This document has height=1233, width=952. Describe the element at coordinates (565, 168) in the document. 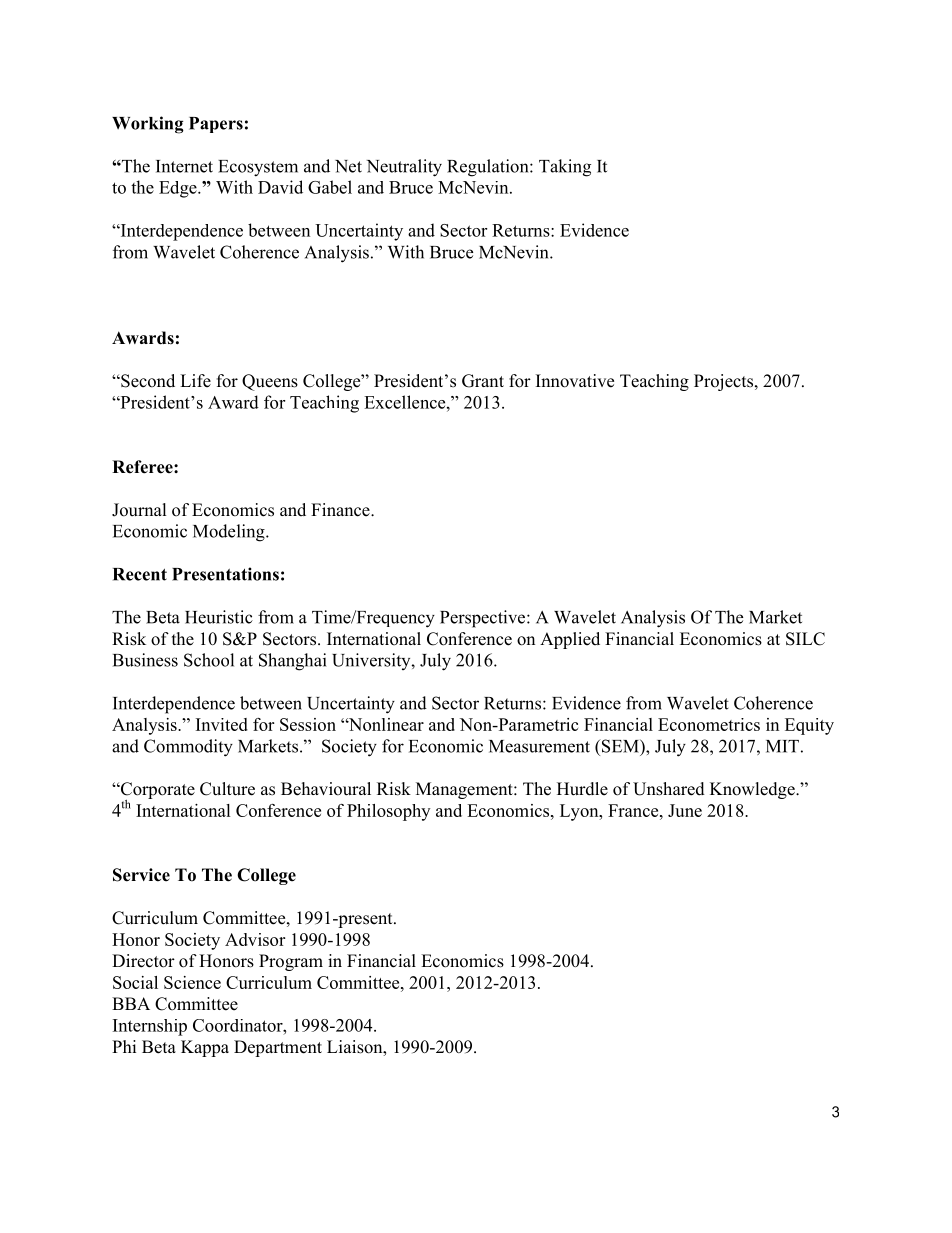

I see `Taking` at that location.
